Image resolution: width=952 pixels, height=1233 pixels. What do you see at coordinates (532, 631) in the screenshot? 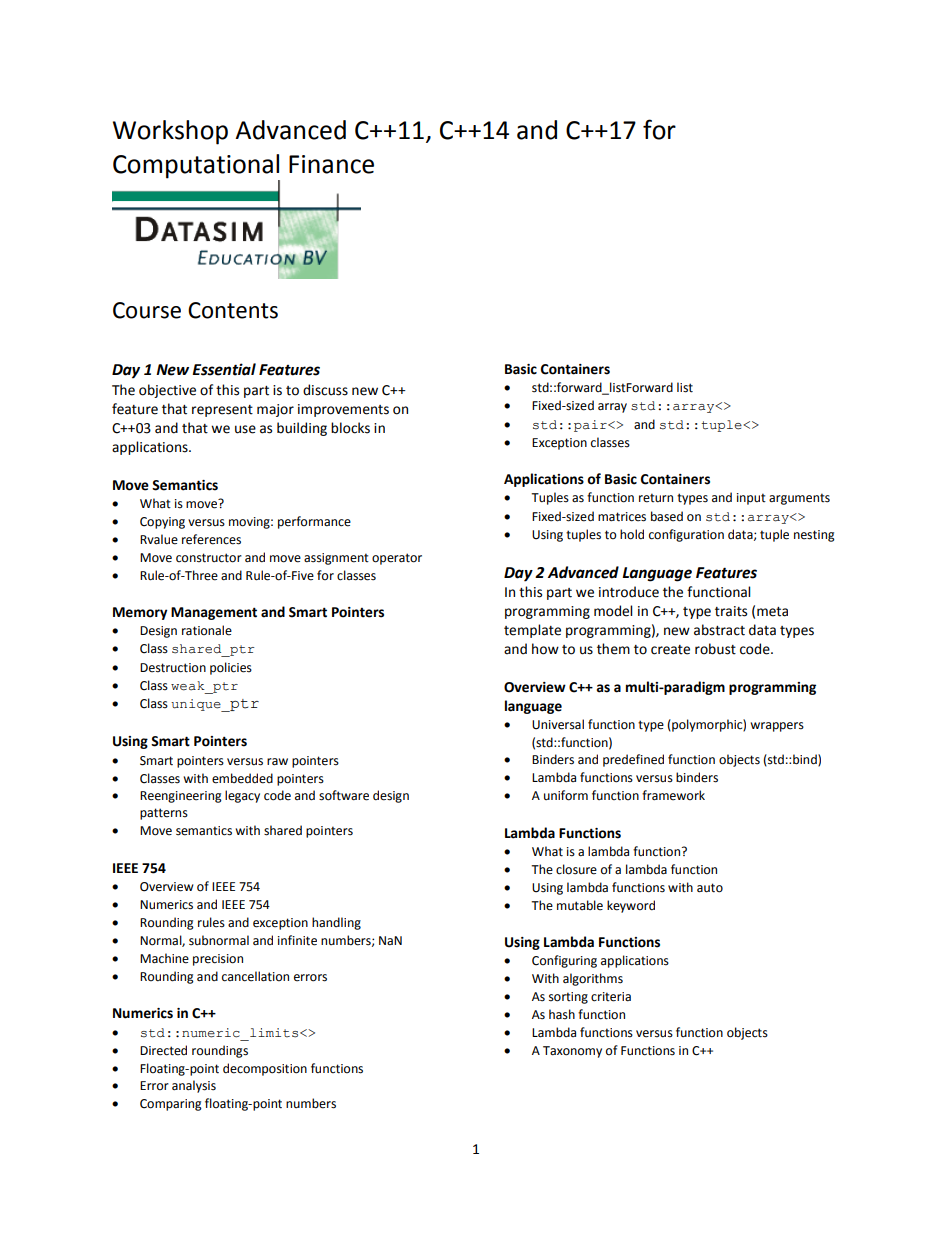
I see `template` at bounding box center [532, 631].
